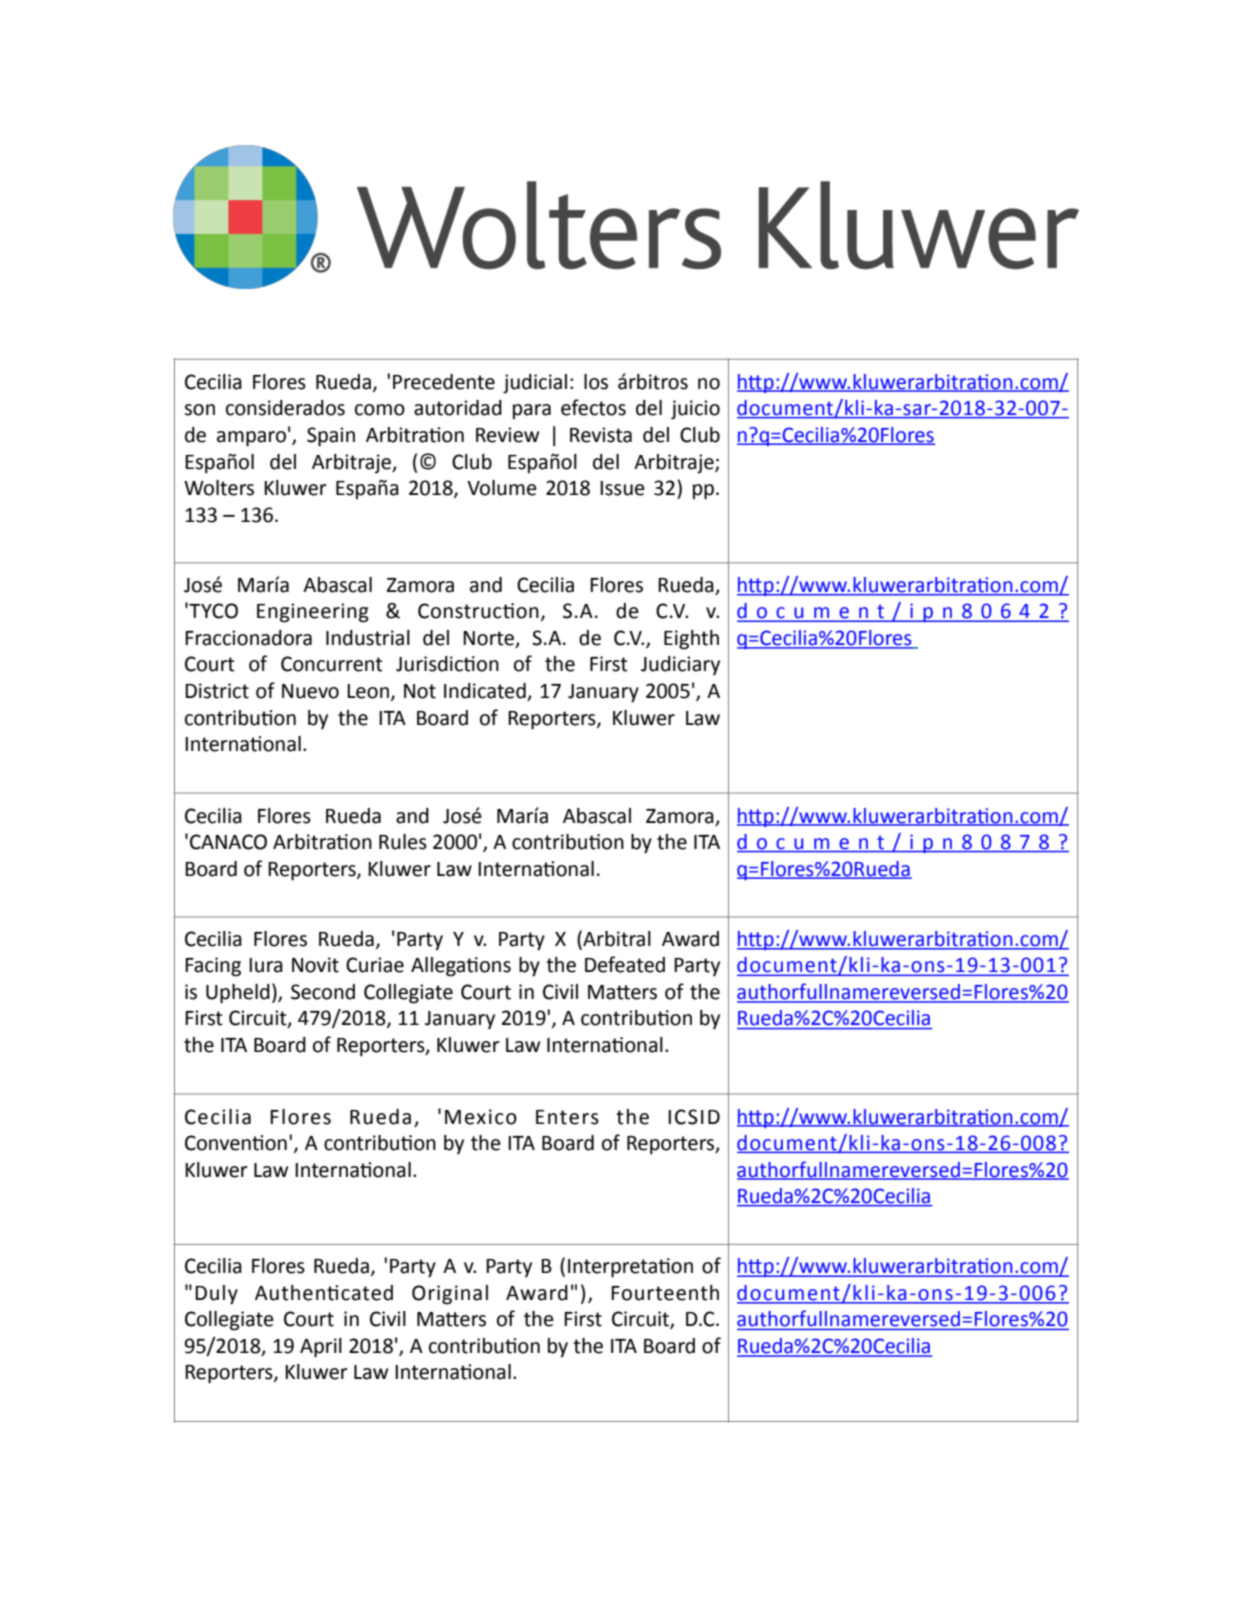 This page has height=1621, width=1252. Describe the element at coordinates (450, 1295) in the page. I see `Original` at that location.
